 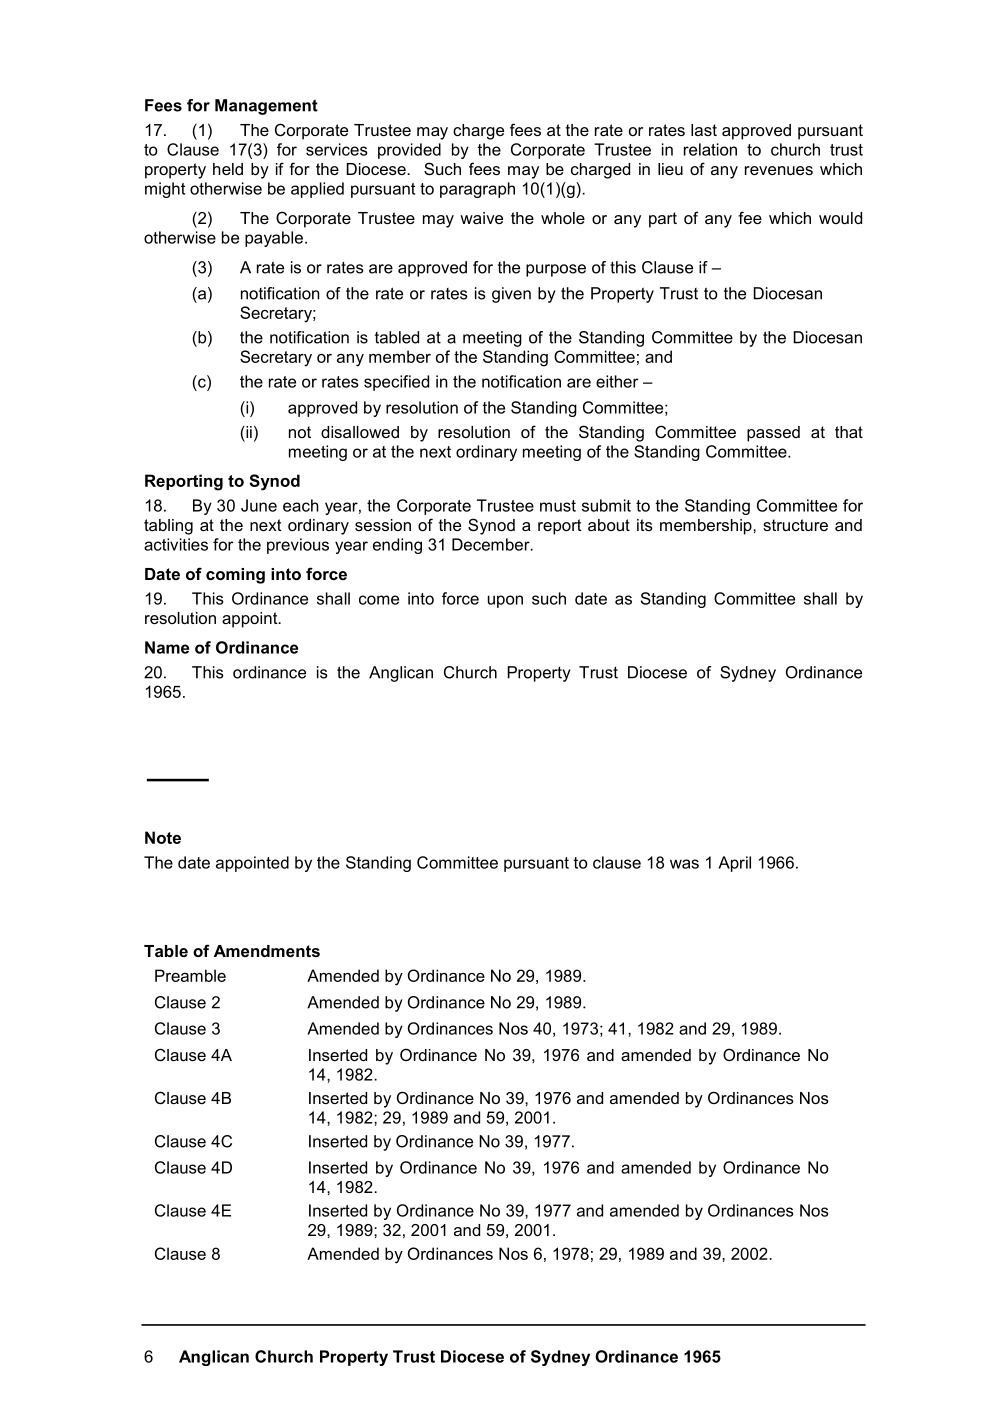 I want to click on April, so click(x=734, y=864).
